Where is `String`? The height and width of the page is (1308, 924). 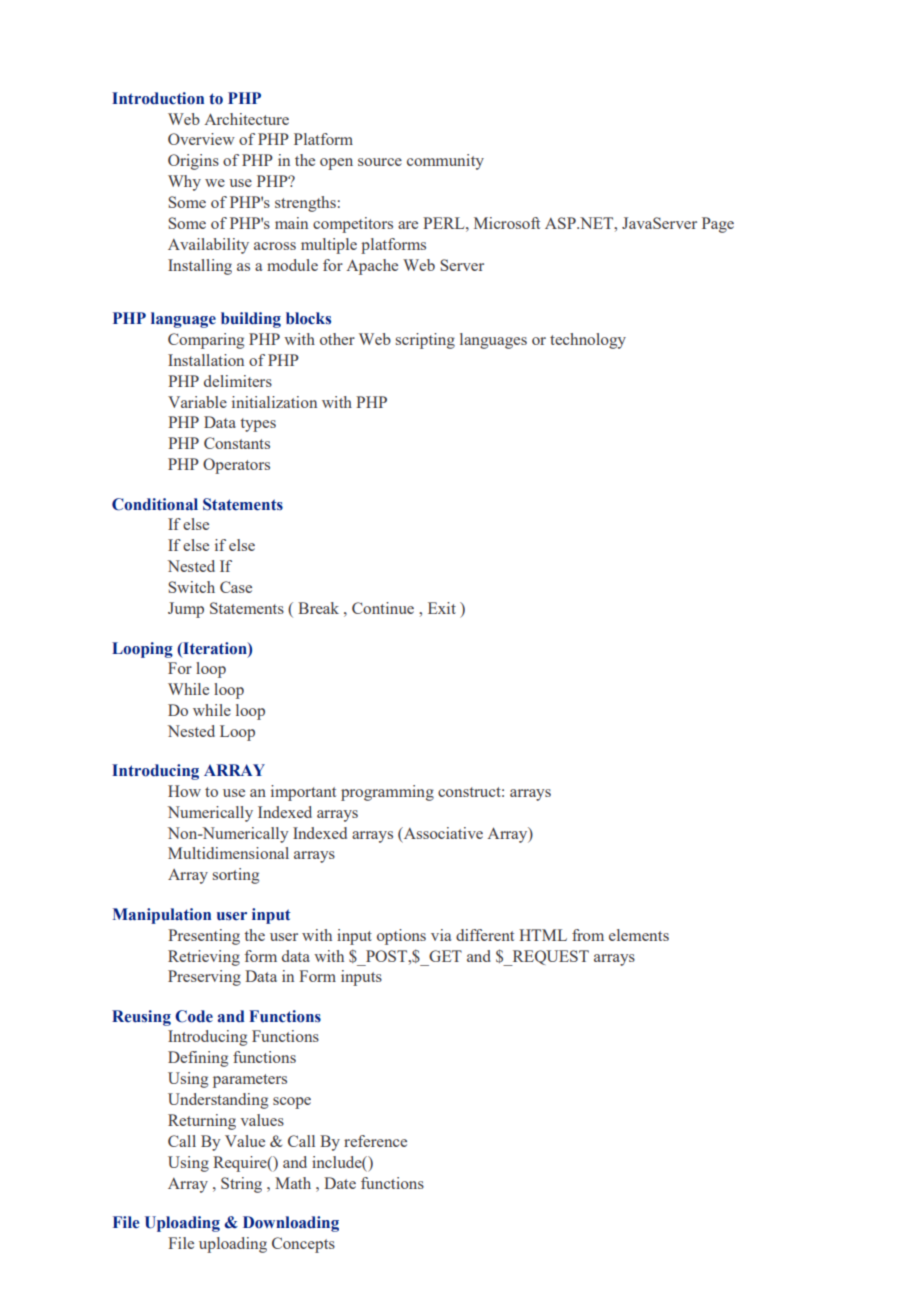
String is located at coordinates (241, 1185).
